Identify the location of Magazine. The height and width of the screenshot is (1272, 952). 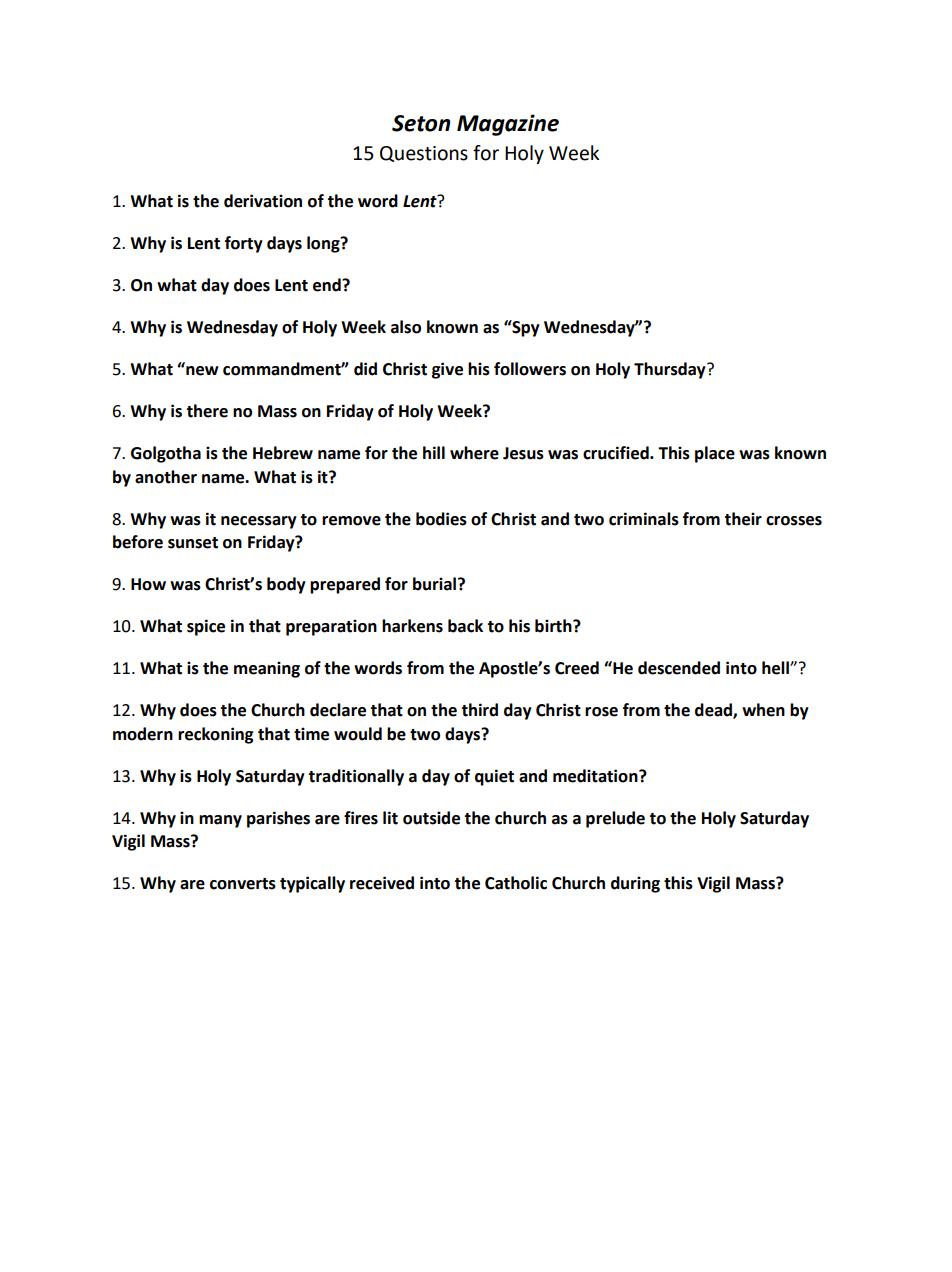
(508, 125).
